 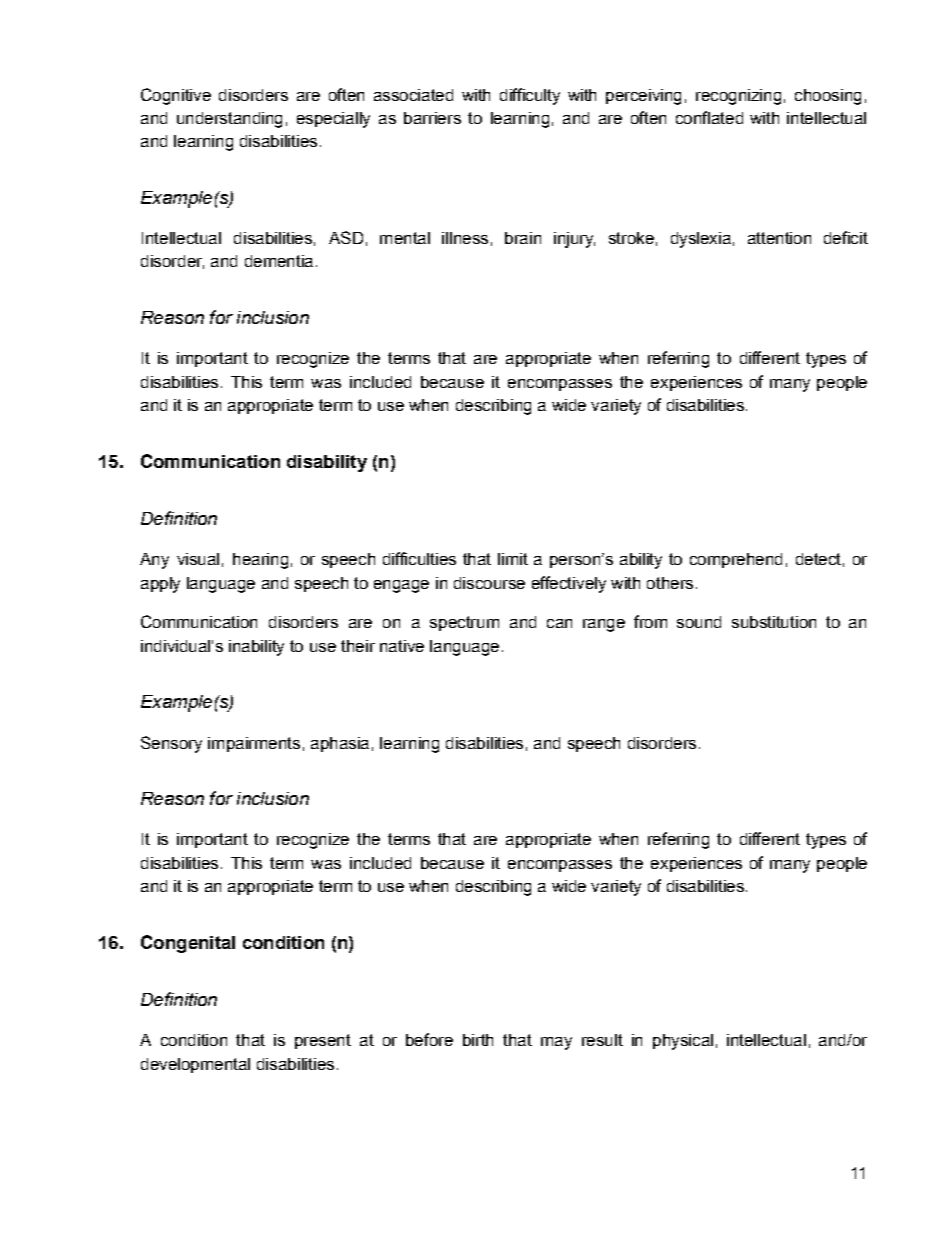 I want to click on difficulty, so click(x=530, y=96).
